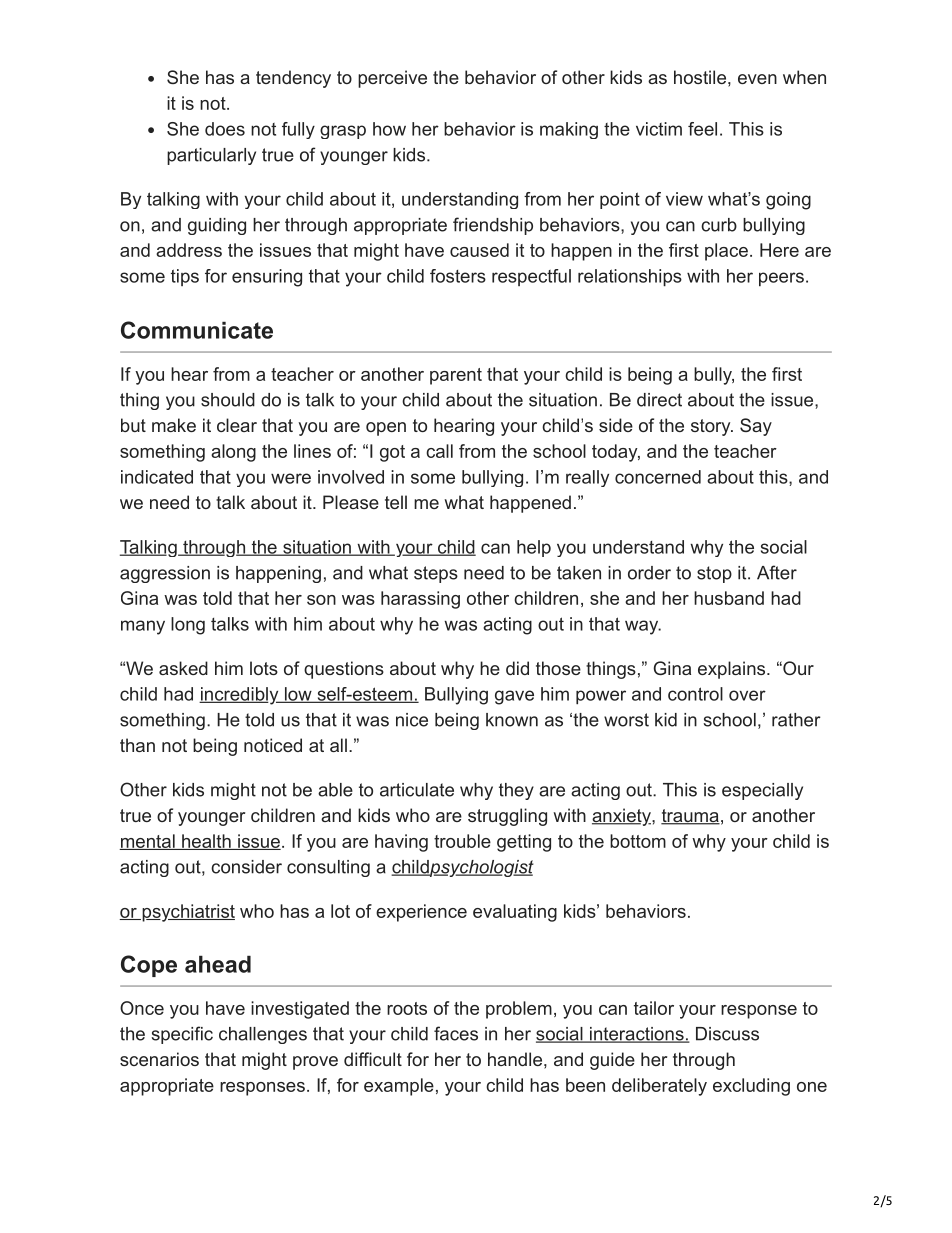 The width and height of the document is (952, 1233). Describe the element at coordinates (182, 1035) in the document. I see `specific` at that location.
